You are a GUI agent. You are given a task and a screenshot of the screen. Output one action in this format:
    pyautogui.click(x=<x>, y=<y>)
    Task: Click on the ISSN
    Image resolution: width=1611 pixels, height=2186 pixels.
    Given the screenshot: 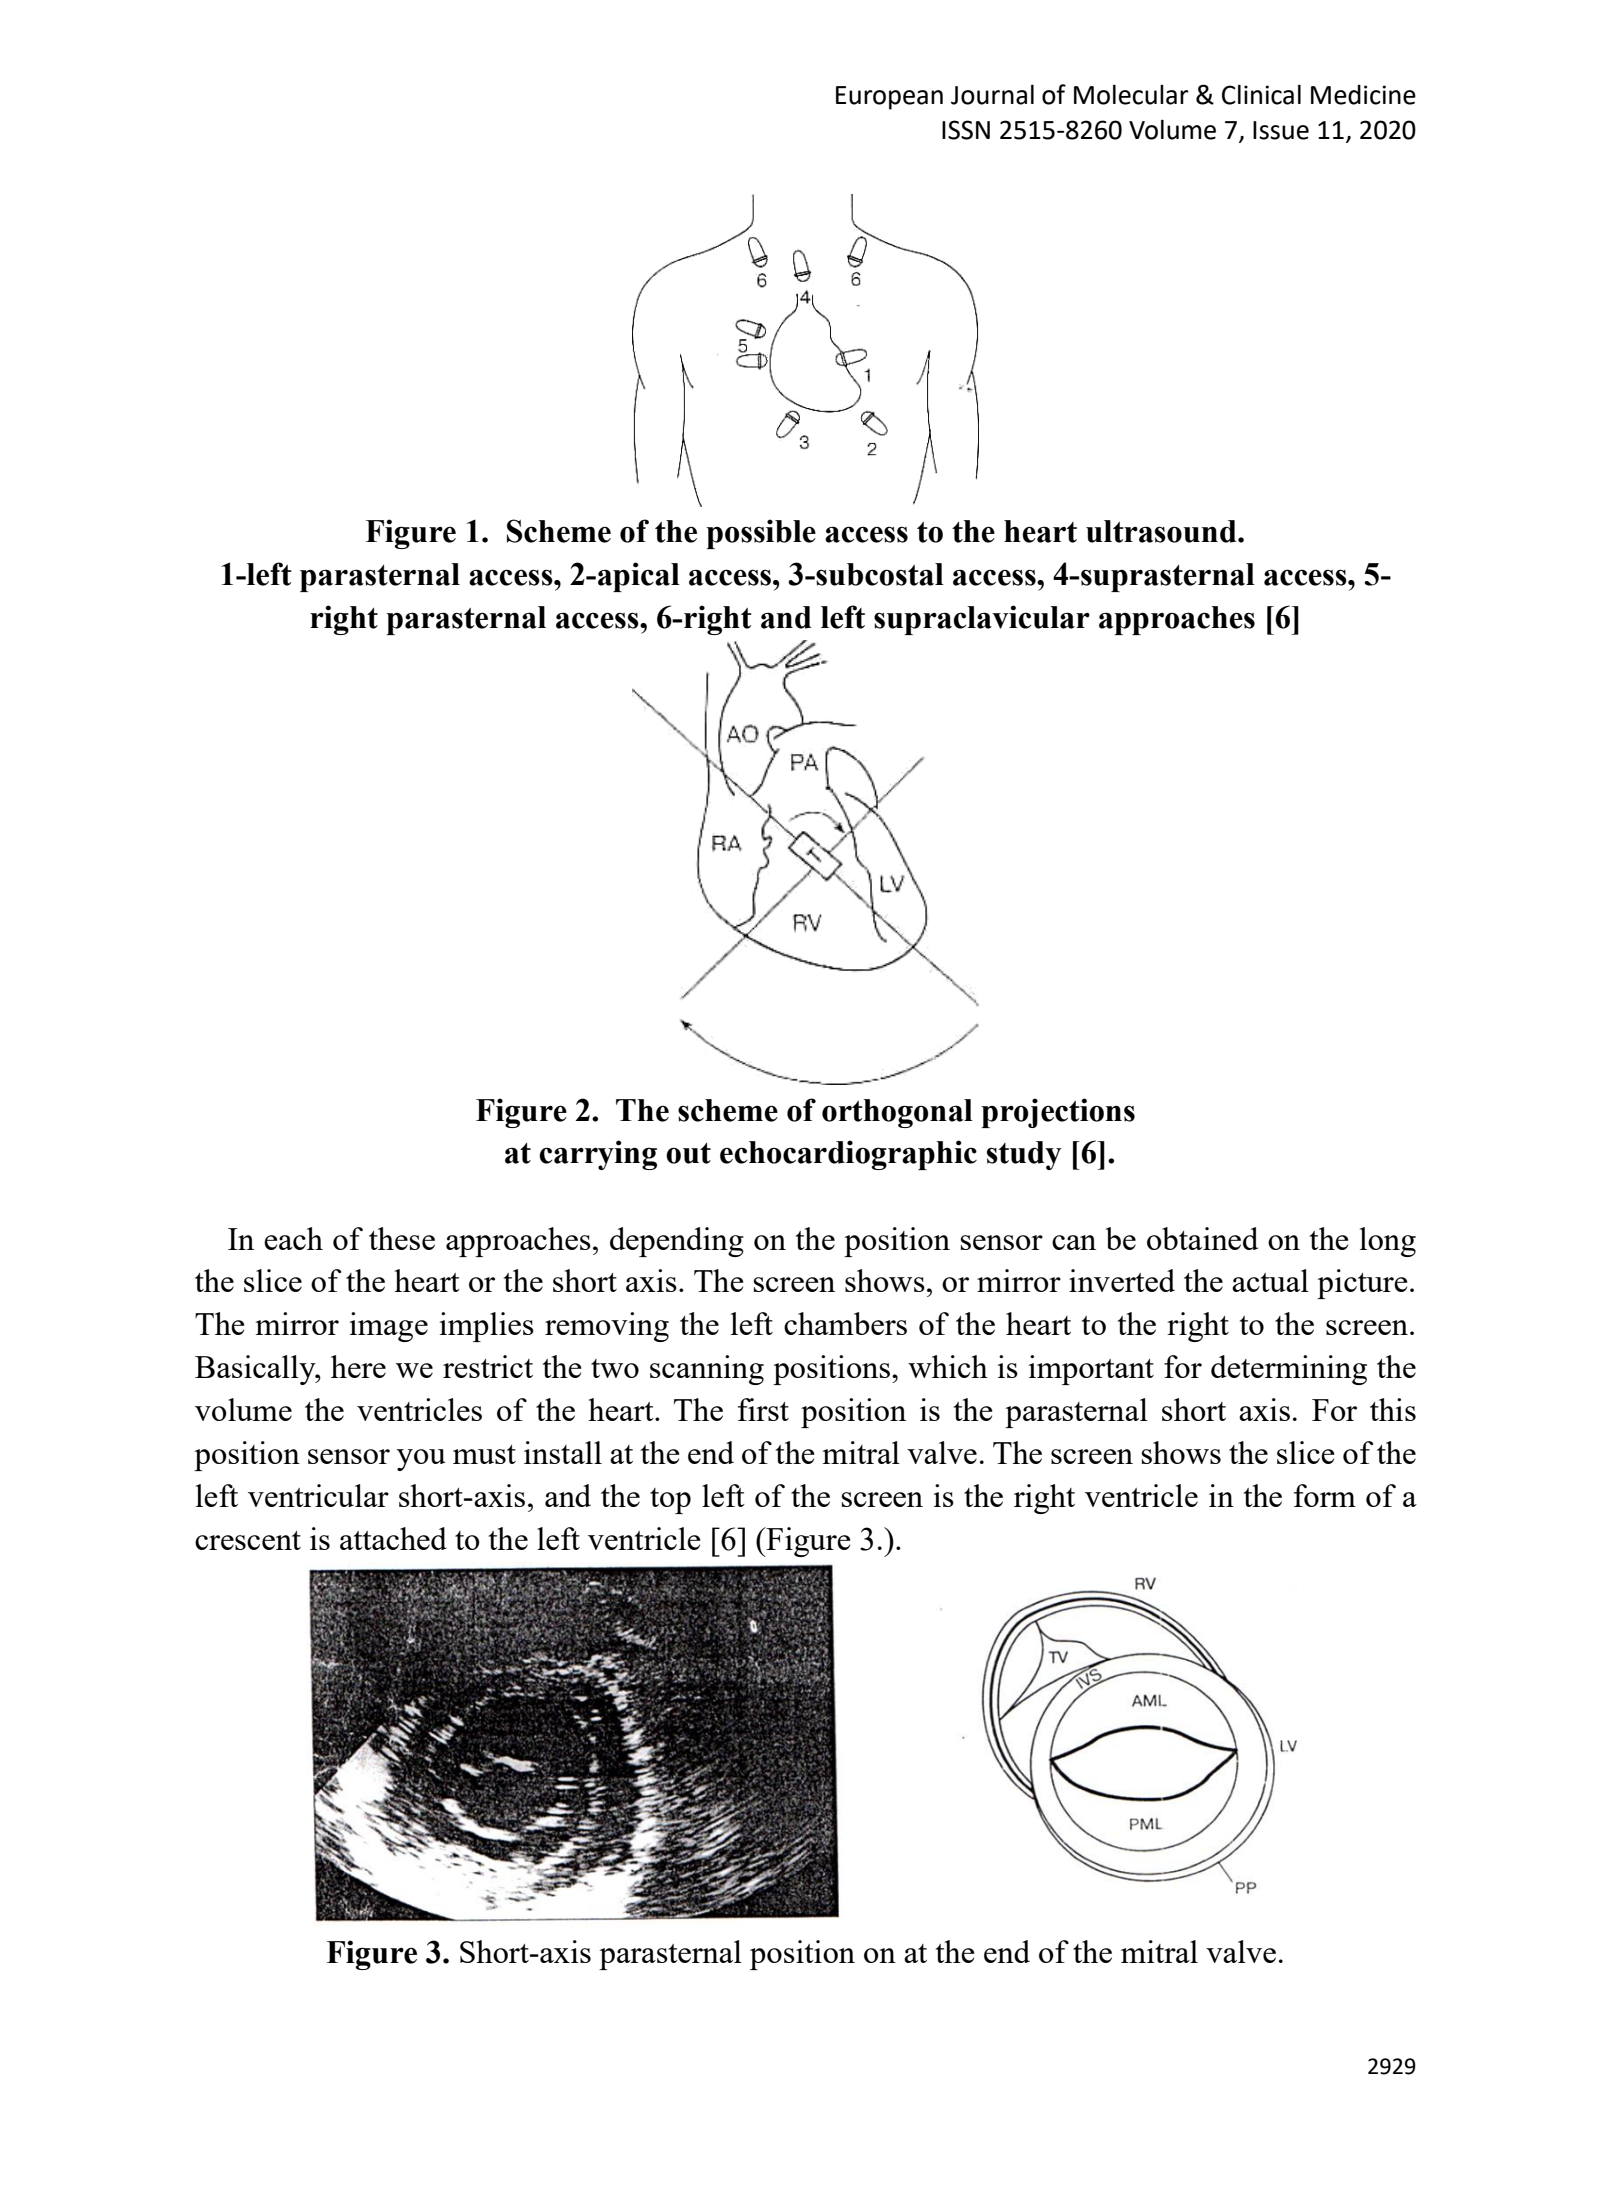 What is the action you would take?
    pyautogui.click(x=966, y=130)
